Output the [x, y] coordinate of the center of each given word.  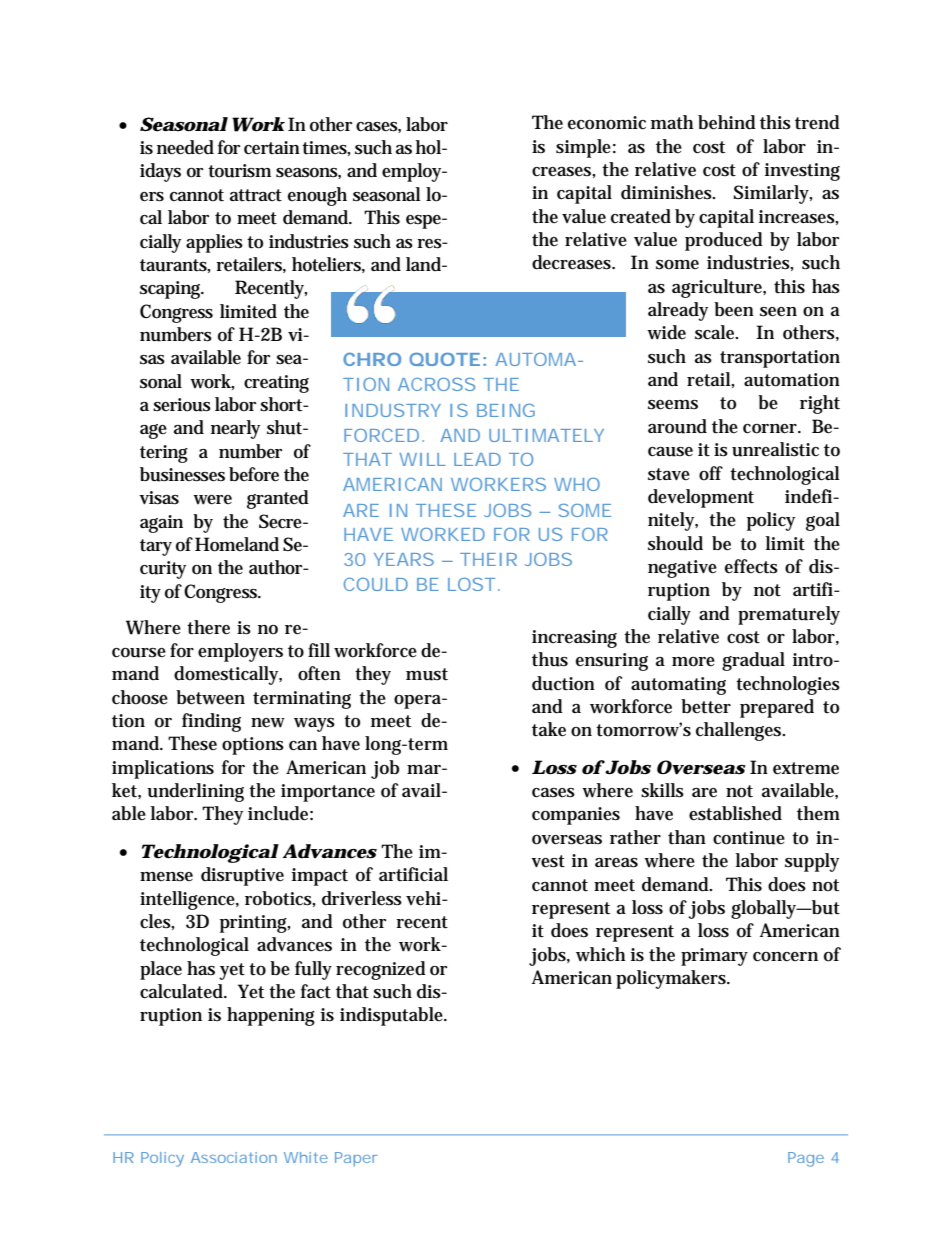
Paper [356, 1159]
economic [607, 123]
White [306, 1157]
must [427, 674]
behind [727, 122]
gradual [753, 661]
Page [806, 1159]
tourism [239, 171]
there [208, 627]
